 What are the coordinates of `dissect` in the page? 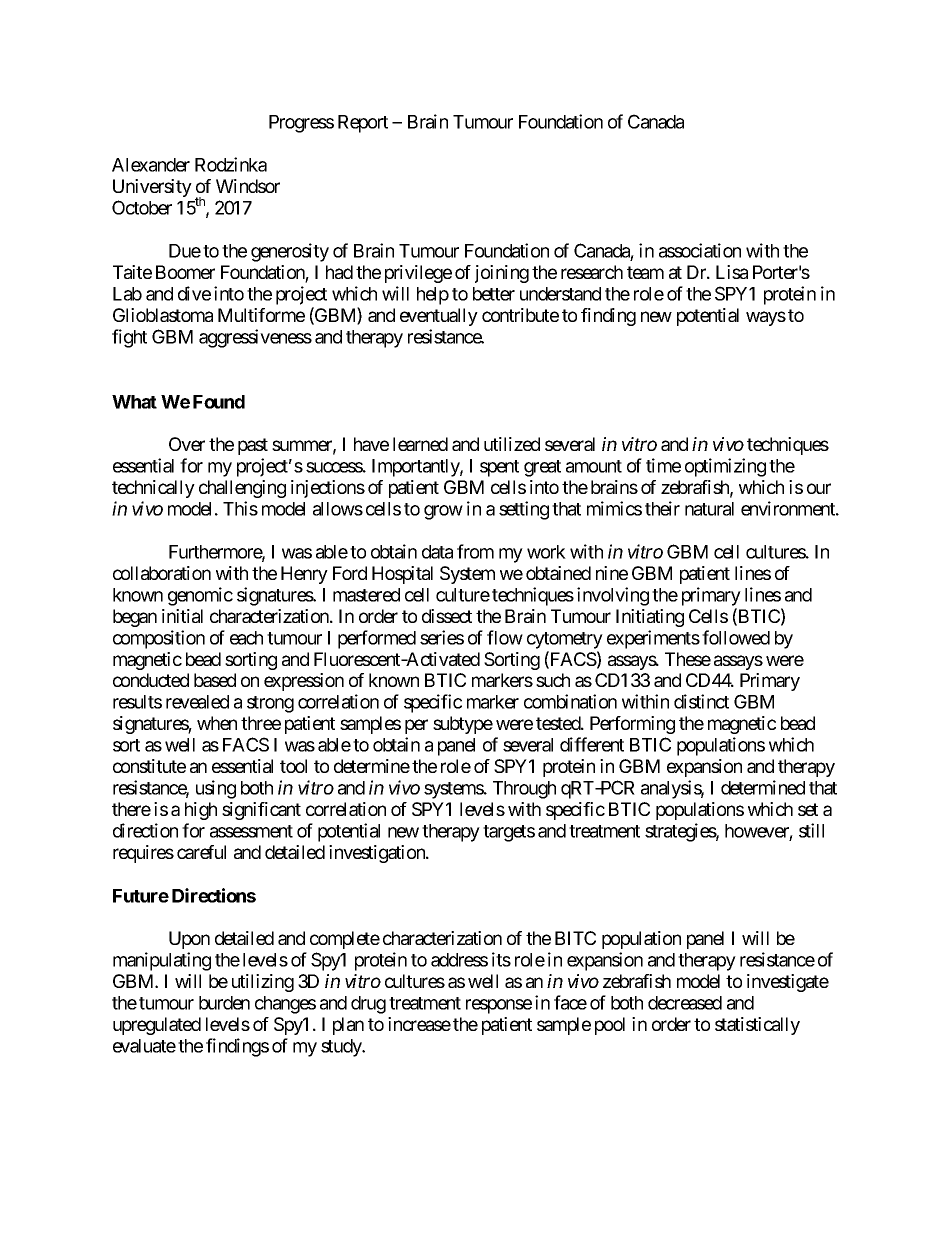 It's located at (447, 616).
